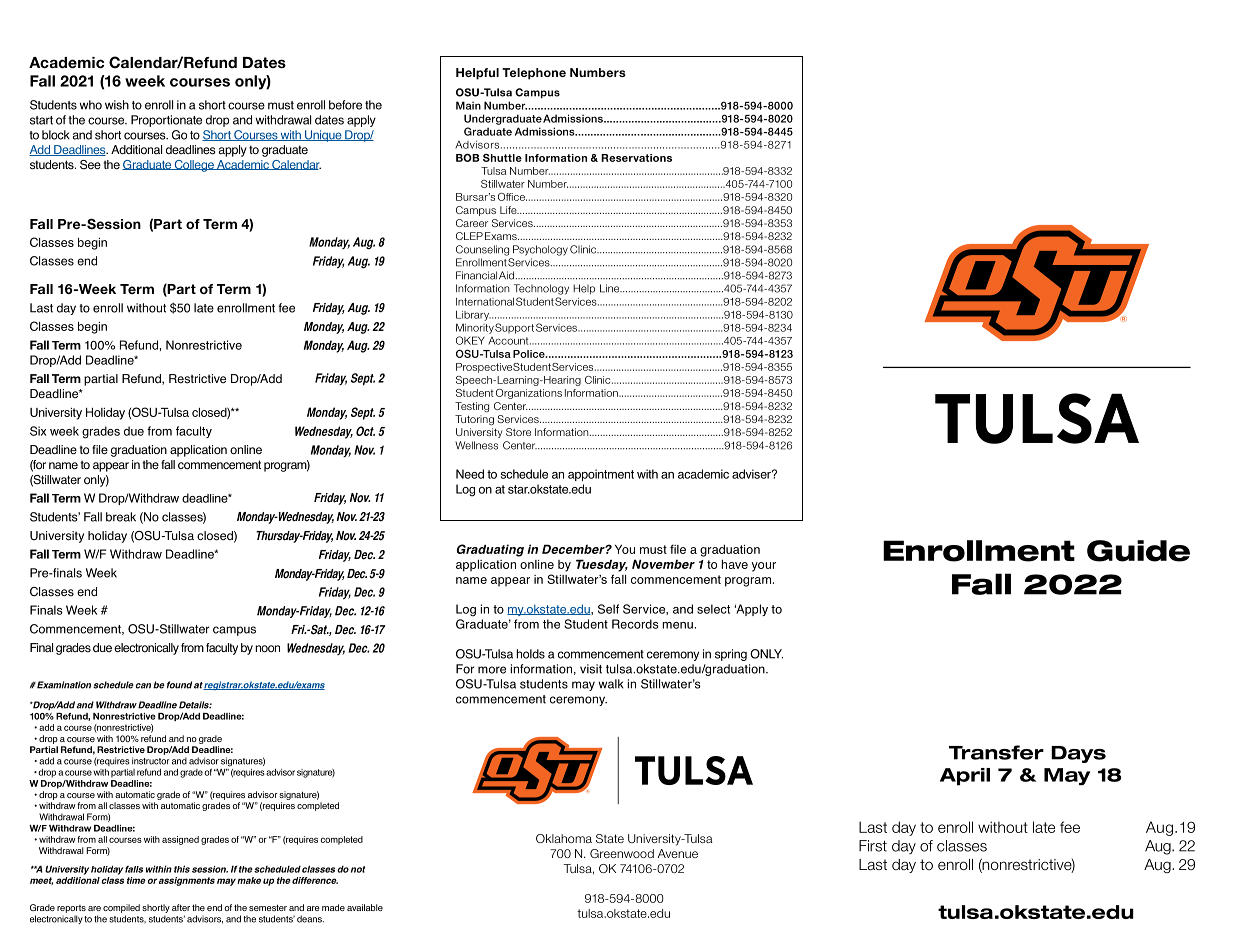  Describe the element at coordinates (601, 475) in the page. I see `appointment` at that location.
